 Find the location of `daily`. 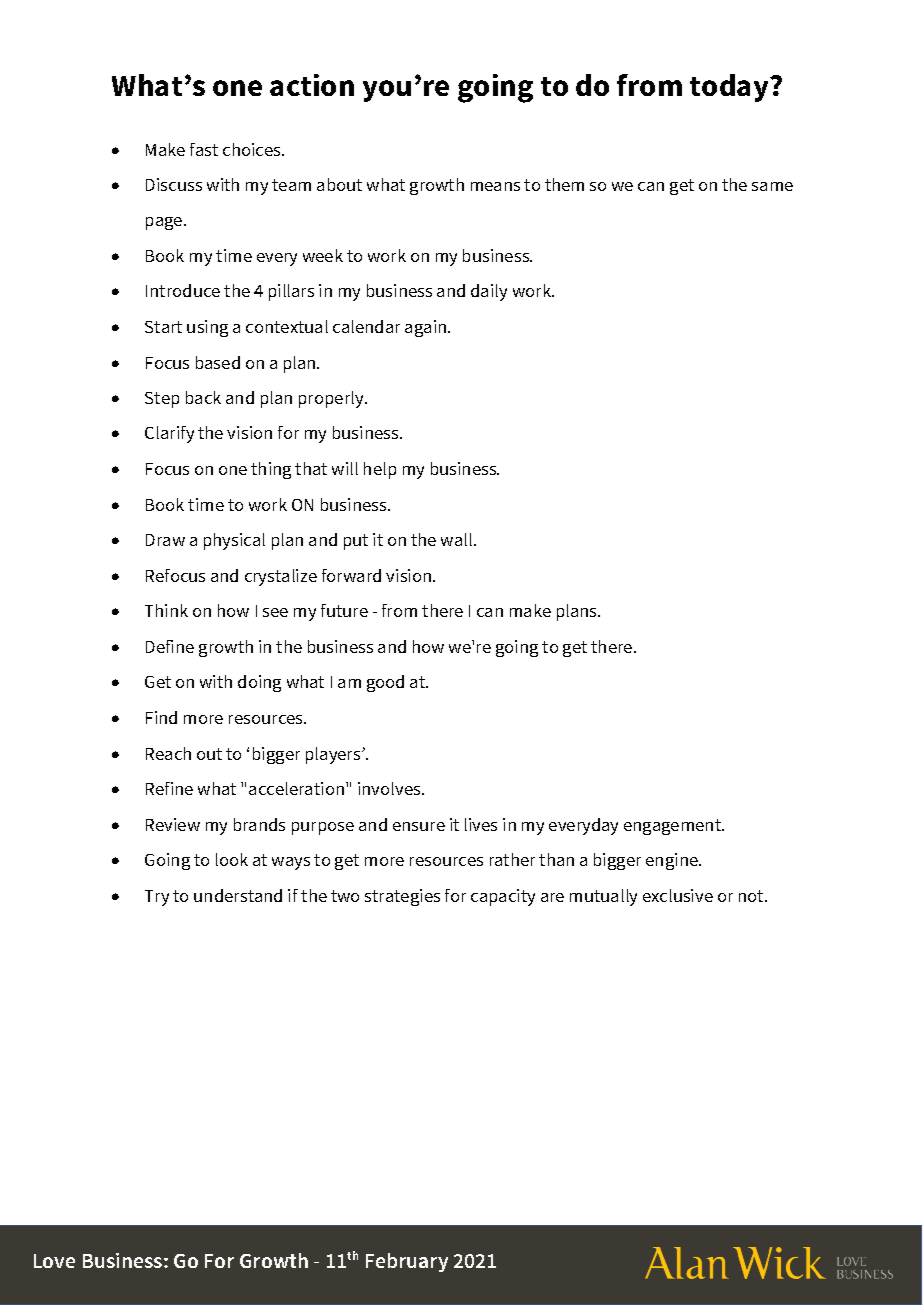

daily is located at coordinates (489, 292).
